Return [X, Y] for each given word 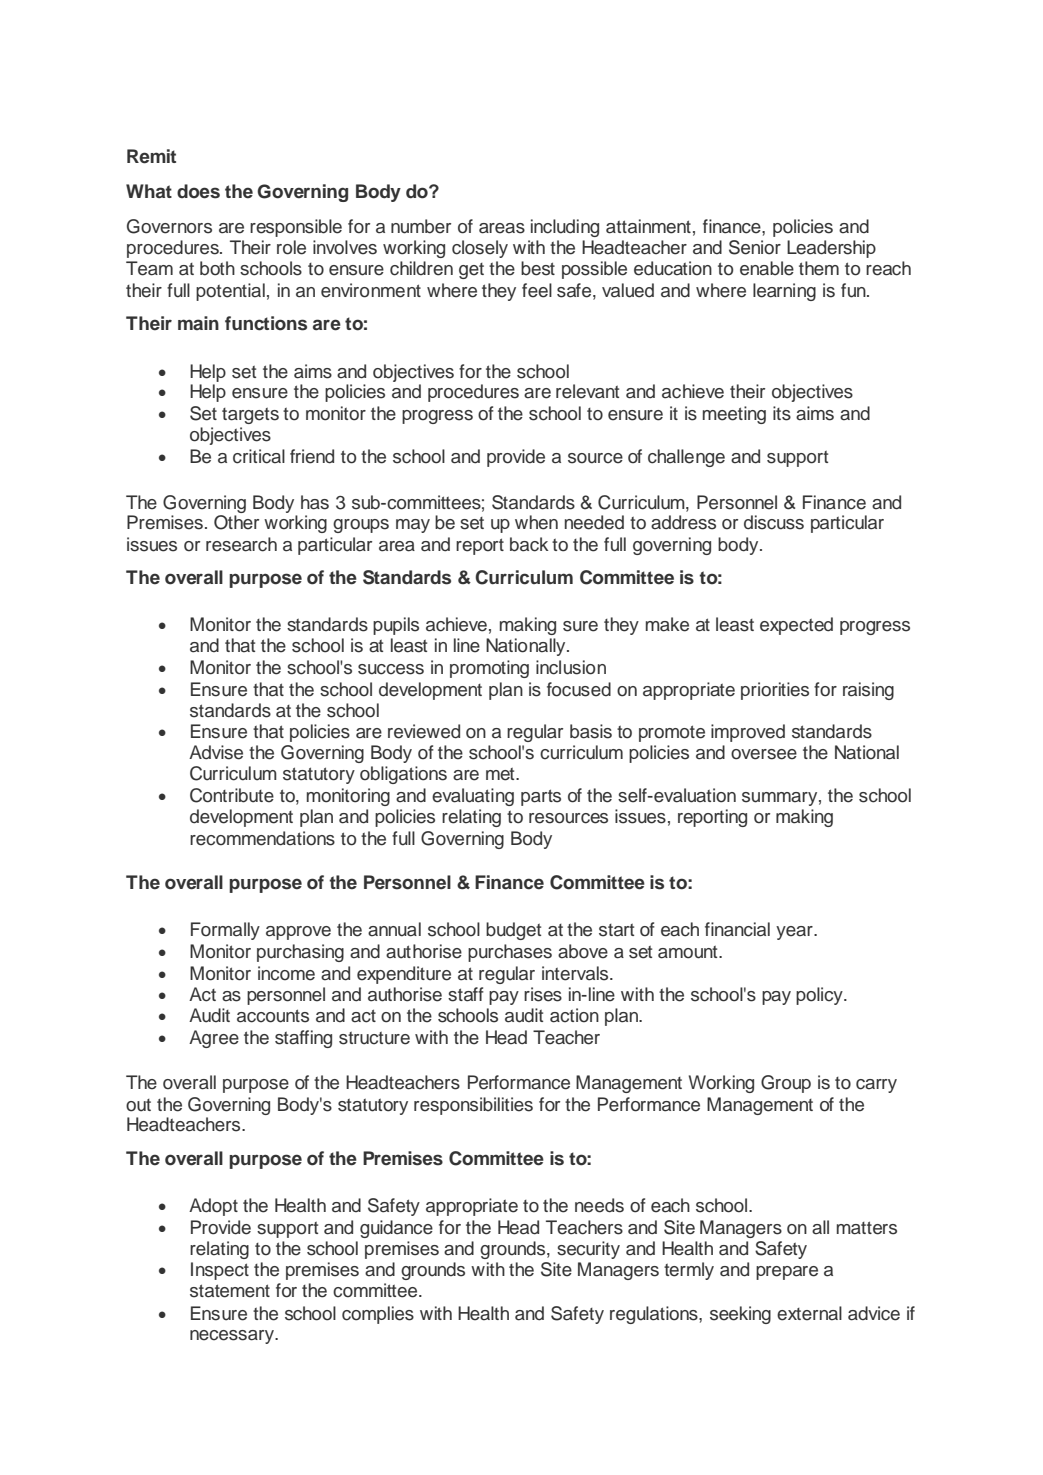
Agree [214, 1039]
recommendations [262, 838]
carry [876, 1086]
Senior [755, 247]
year [795, 933]
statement [230, 1291]
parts [541, 797]
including [565, 228]
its [782, 413]
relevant [587, 391]
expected [796, 626]
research [241, 544]
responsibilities [473, 1106]
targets [250, 416]
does [198, 191]
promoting [489, 669]
